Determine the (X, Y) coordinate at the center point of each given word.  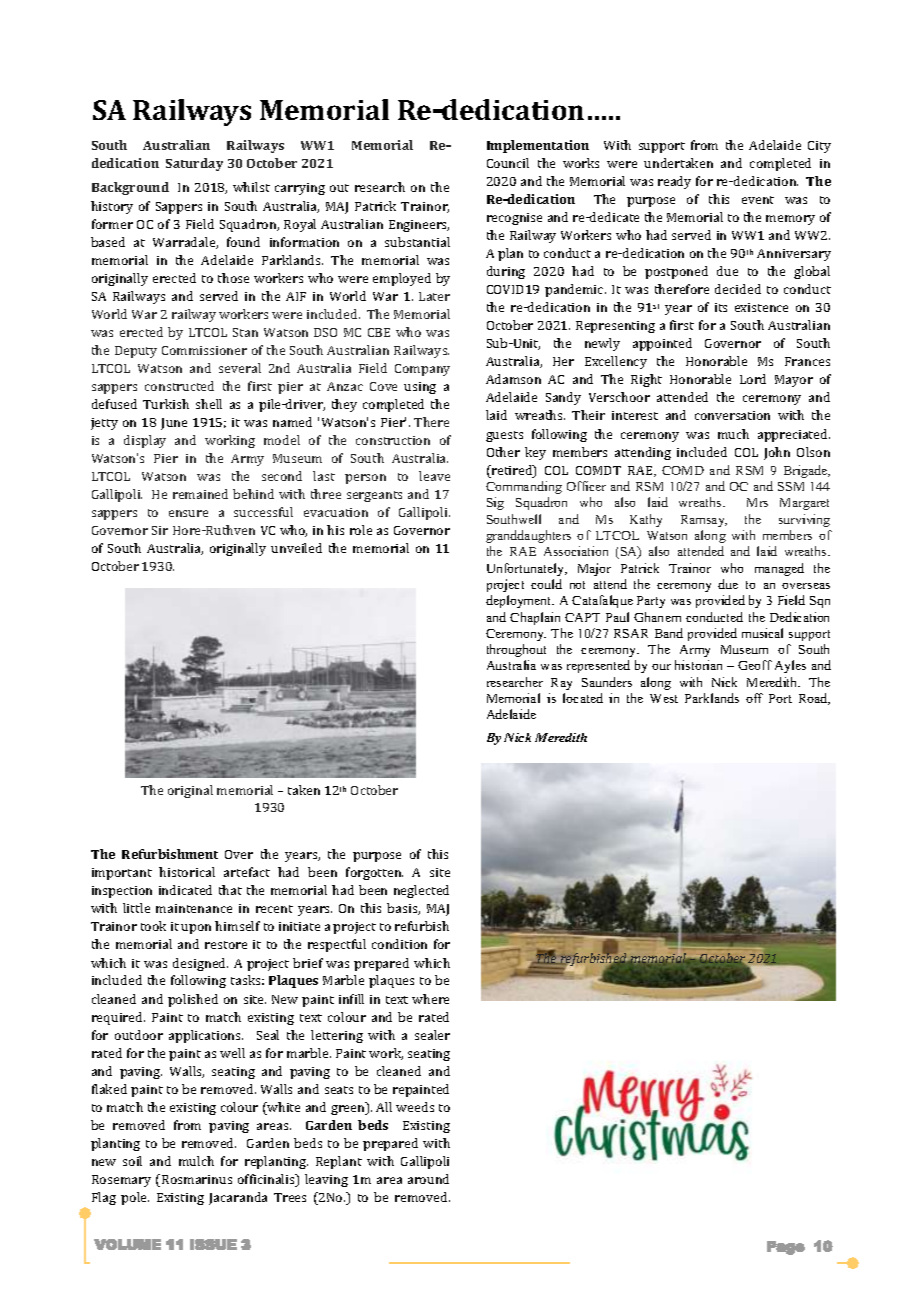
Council (508, 163)
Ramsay (704, 521)
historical (187, 872)
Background (130, 188)
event (758, 200)
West (664, 698)
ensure (188, 513)
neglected (421, 891)
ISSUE (213, 1244)
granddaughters (528, 536)
